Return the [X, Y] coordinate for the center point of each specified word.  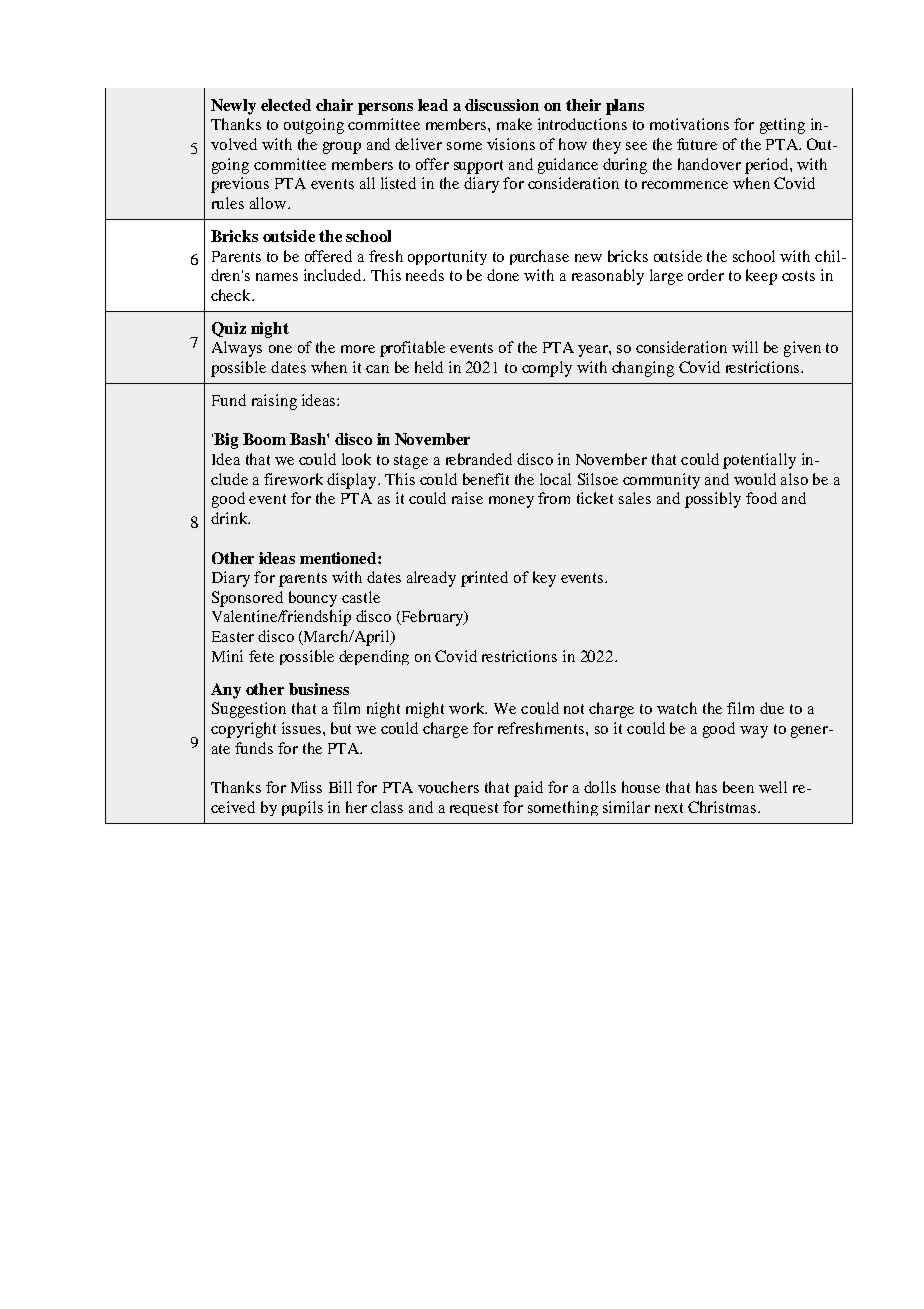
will [745, 347]
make [514, 124]
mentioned [339, 558]
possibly [713, 500]
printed [484, 579]
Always [237, 349]
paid [528, 789]
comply [547, 369]
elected [286, 105]
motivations [689, 124]
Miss [306, 787]
